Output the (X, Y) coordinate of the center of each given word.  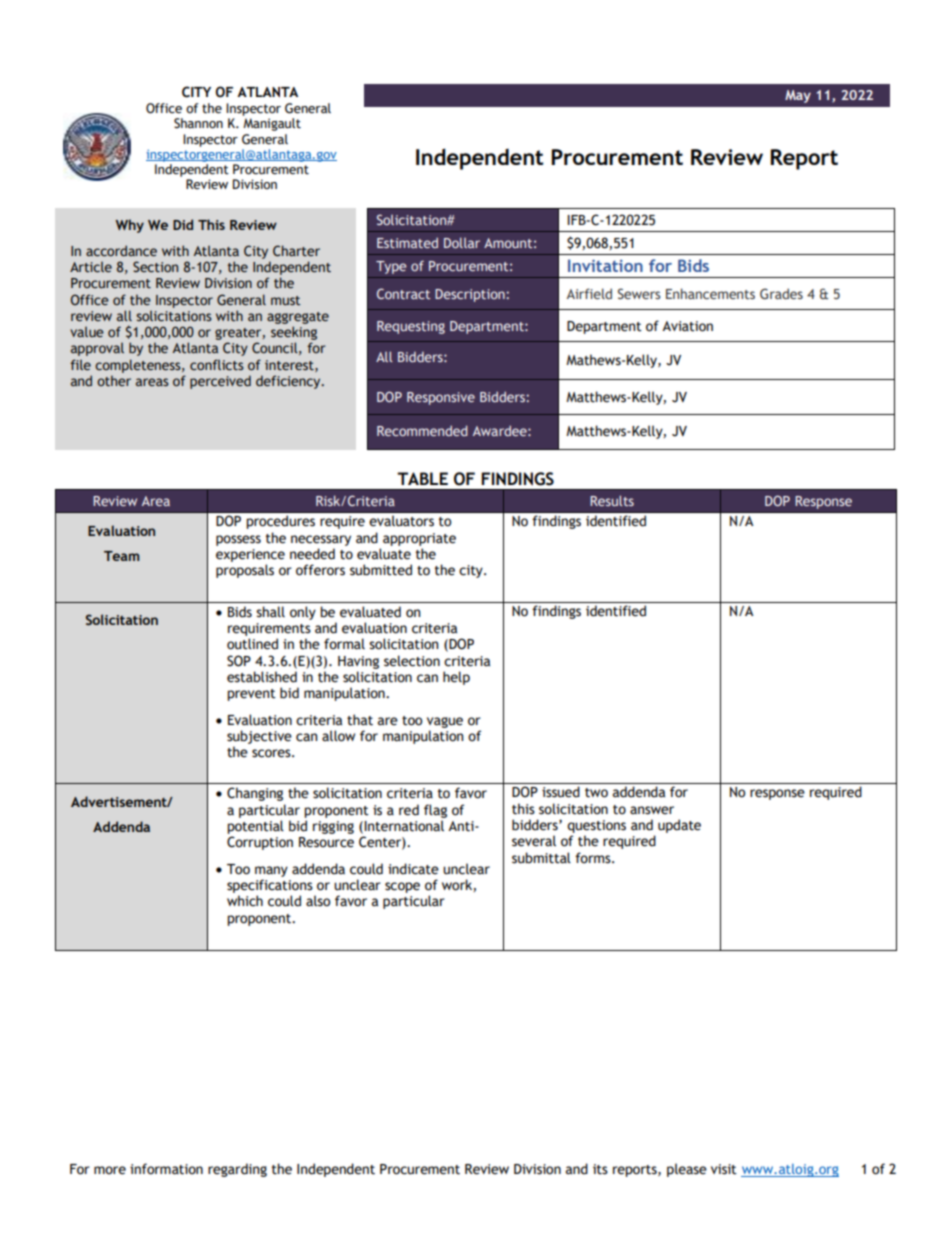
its (600, 1169)
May (798, 96)
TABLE (422, 478)
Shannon (198, 123)
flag (435, 811)
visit (724, 1169)
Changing (255, 794)
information (166, 1169)
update (679, 826)
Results (612, 500)
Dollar (462, 242)
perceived (220, 382)
